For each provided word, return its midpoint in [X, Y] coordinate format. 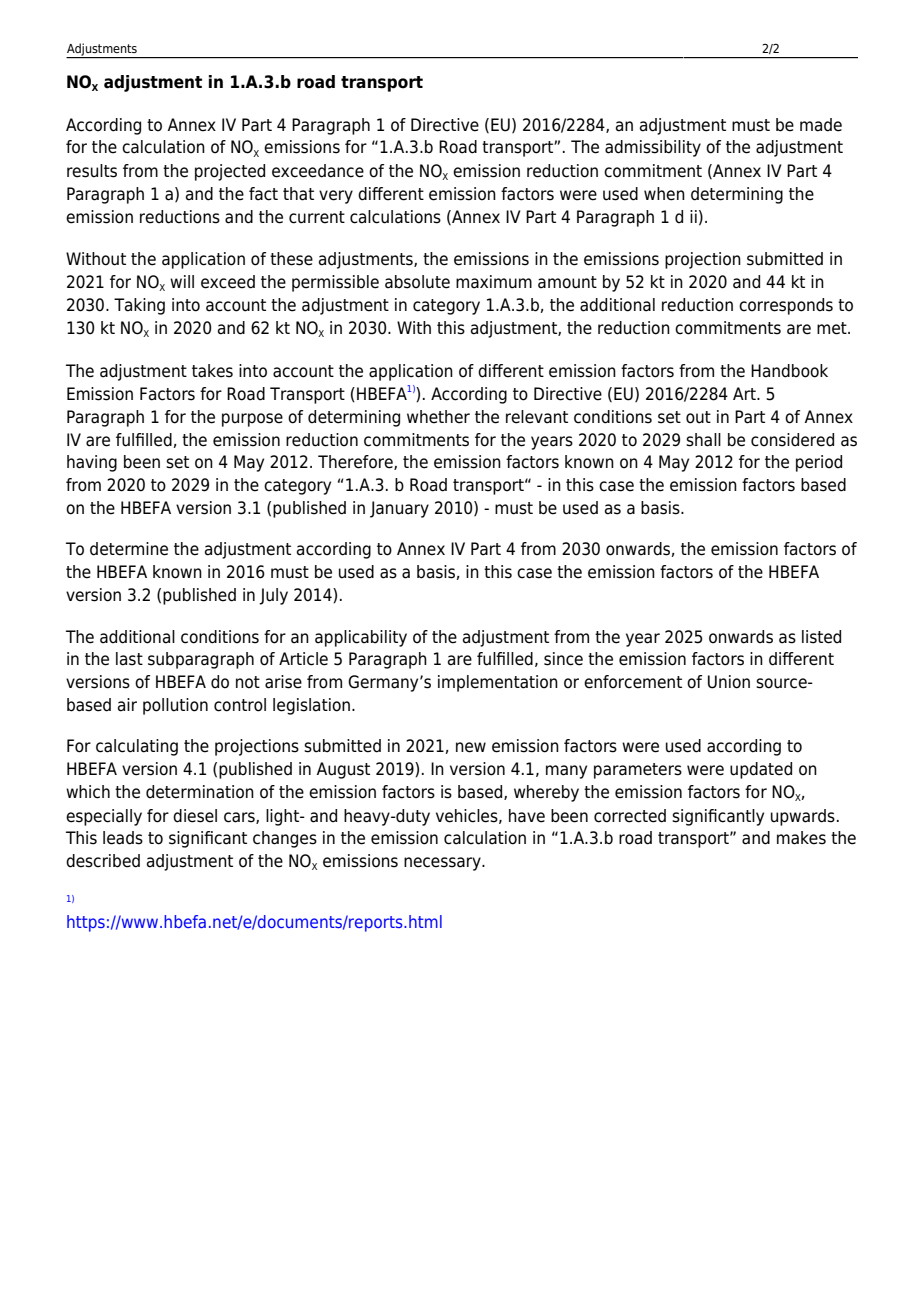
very [336, 197]
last [129, 659]
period [819, 463]
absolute [417, 282]
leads [123, 838]
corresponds [786, 306]
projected [230, 172]
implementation [498, 683]
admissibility [653, 148]
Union [729, 682]
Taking [139, 306]
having [92, 463]
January [399, 509]
